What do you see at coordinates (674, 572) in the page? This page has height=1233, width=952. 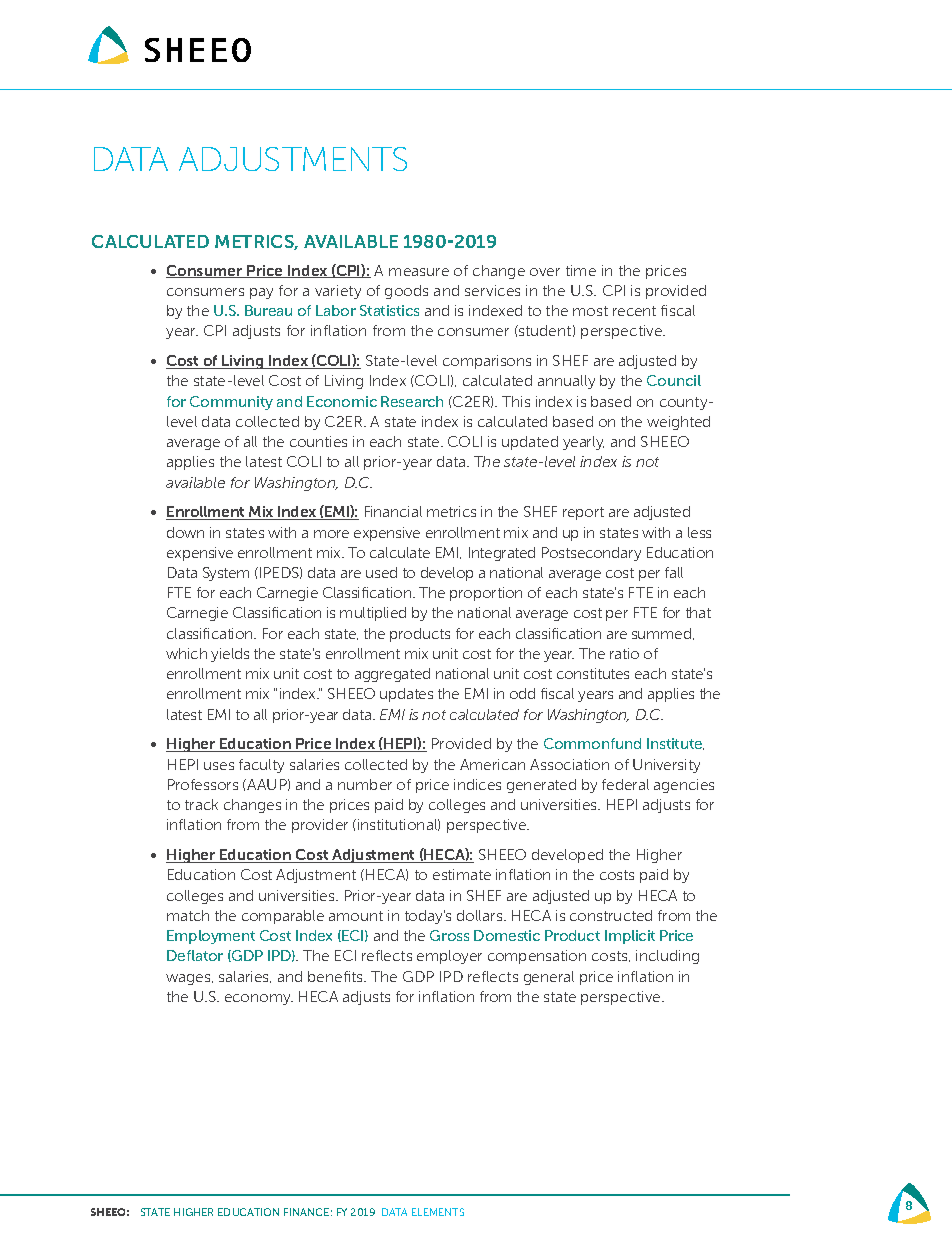 I see `fall` at bounding box center [674, 572].
